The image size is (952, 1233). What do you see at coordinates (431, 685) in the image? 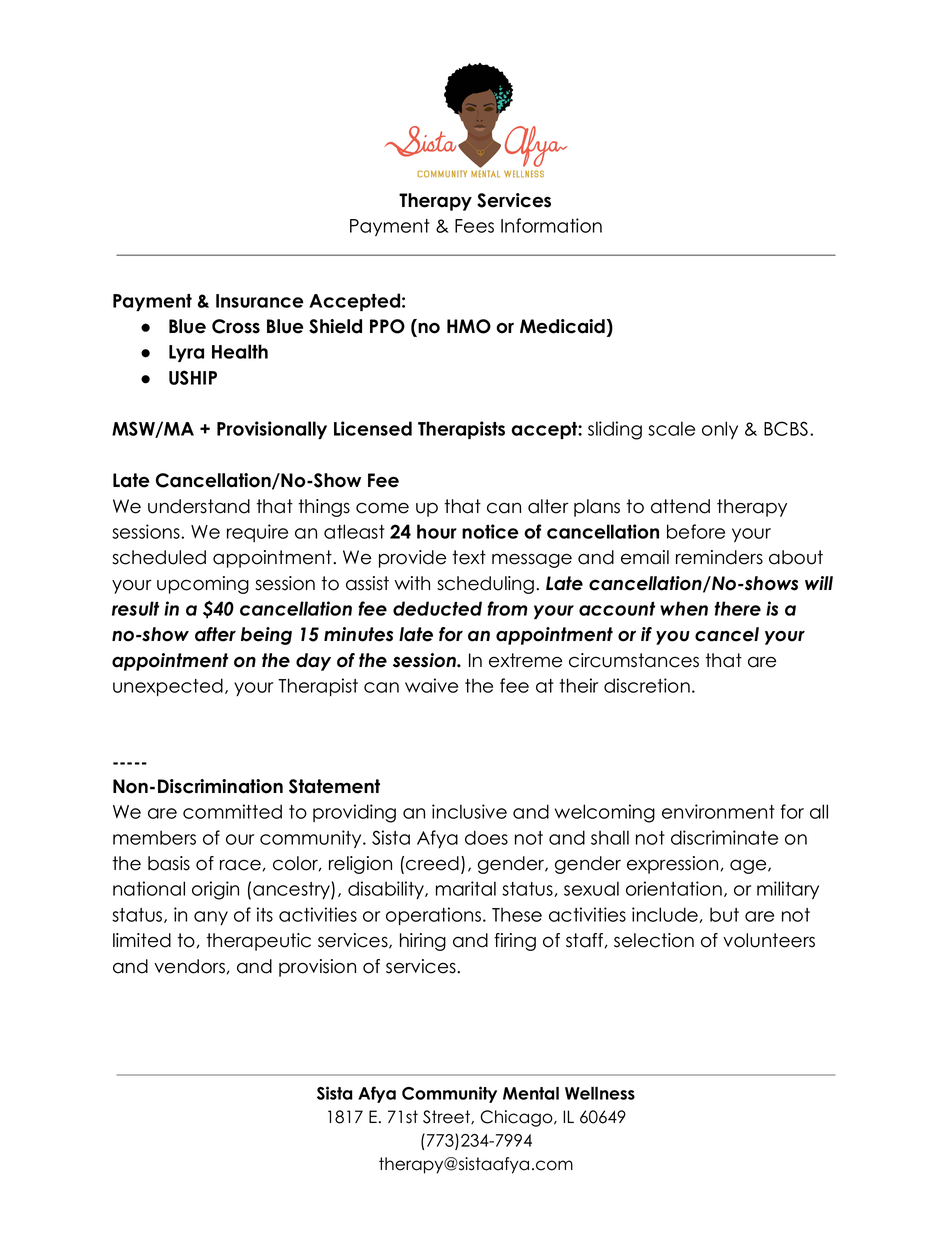
I see `waive` at bounding box center [431, 685].
